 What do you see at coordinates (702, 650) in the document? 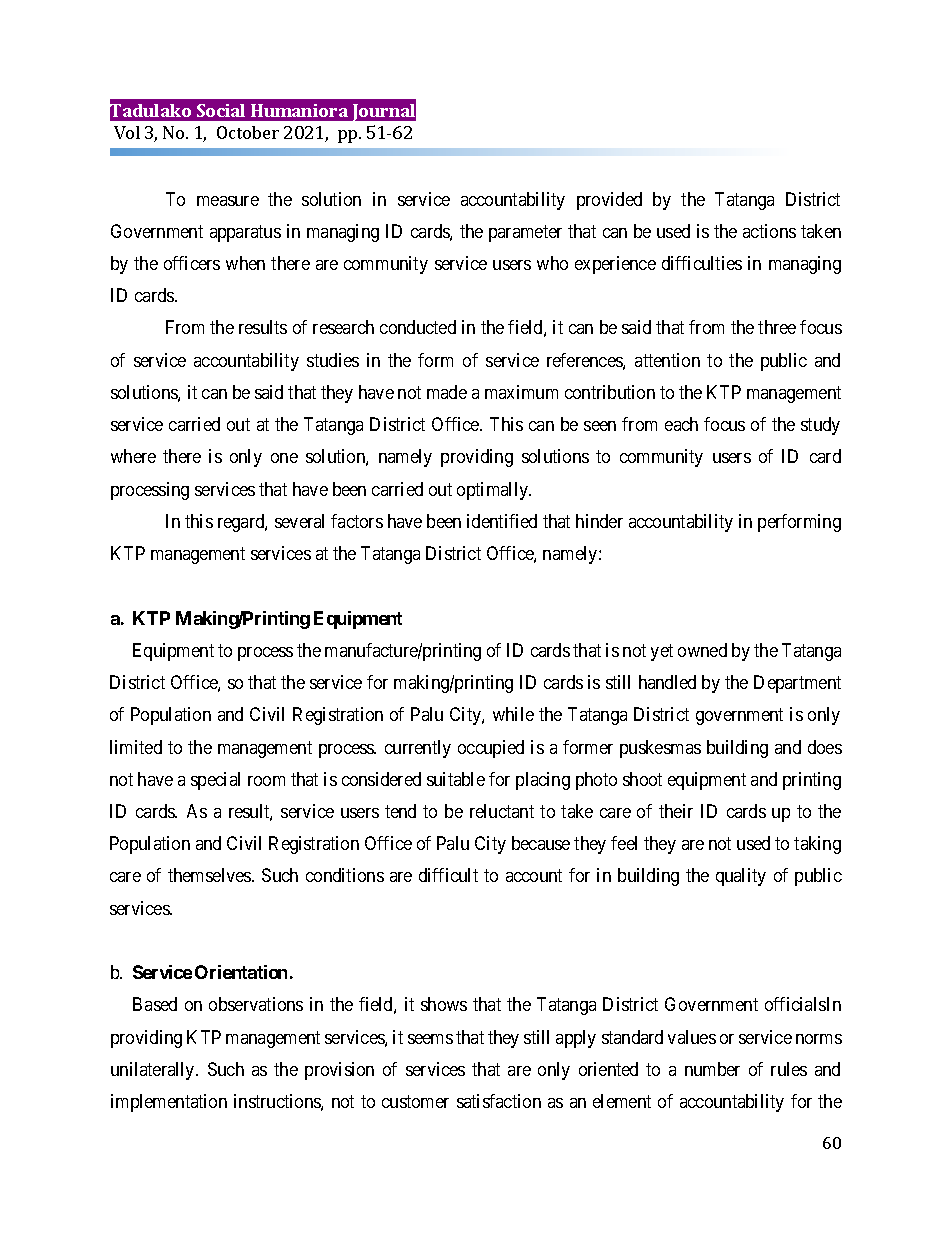
I see `owned` at bounding box center [702, 650].
